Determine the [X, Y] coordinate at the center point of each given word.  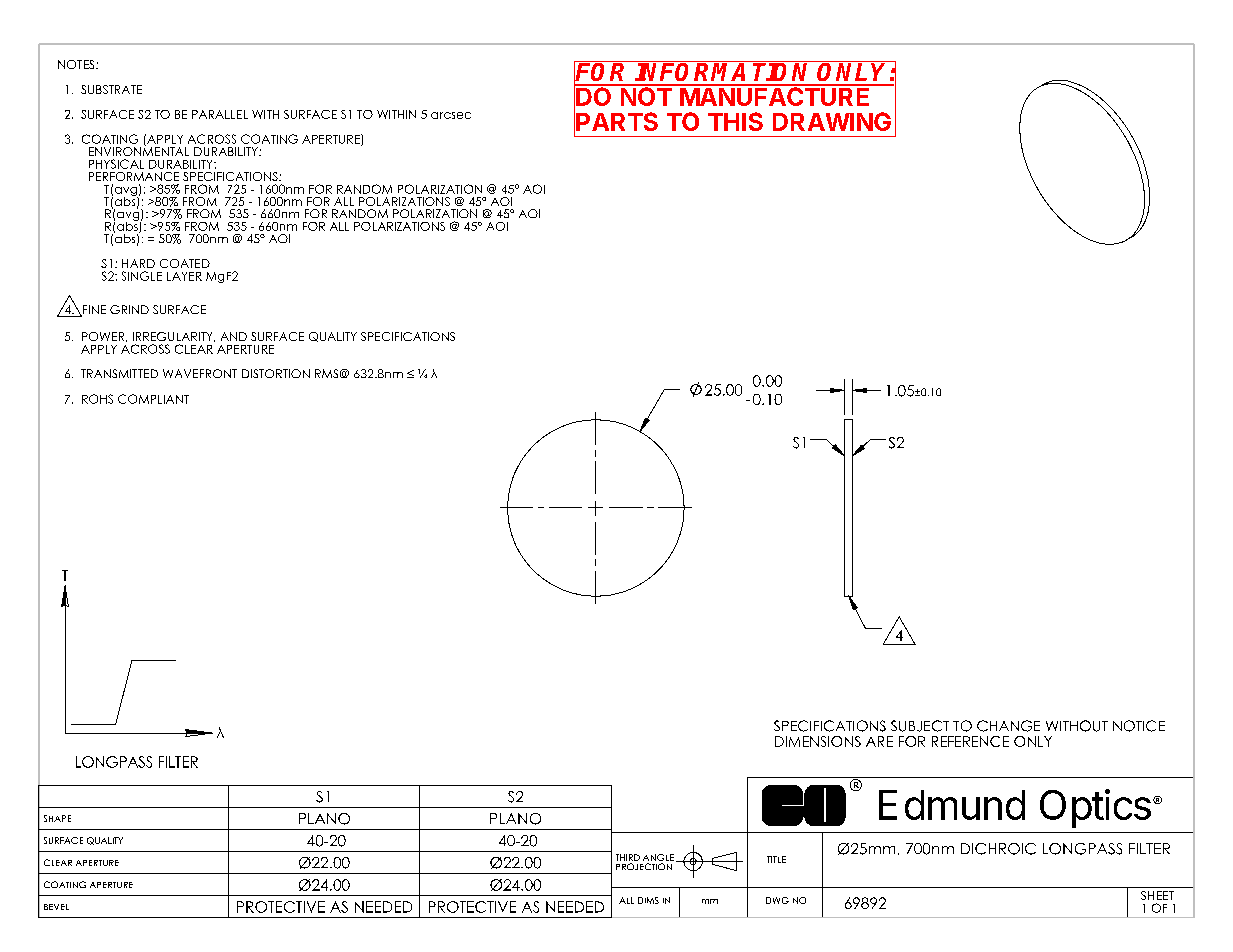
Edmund [952, 805]
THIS [735, 121]
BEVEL [56, 907]
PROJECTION [644, 866]
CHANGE [1008, 726]
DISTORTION [276, 373]
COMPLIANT [153, 399]
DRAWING [832, 121]
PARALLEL [220, 114]
